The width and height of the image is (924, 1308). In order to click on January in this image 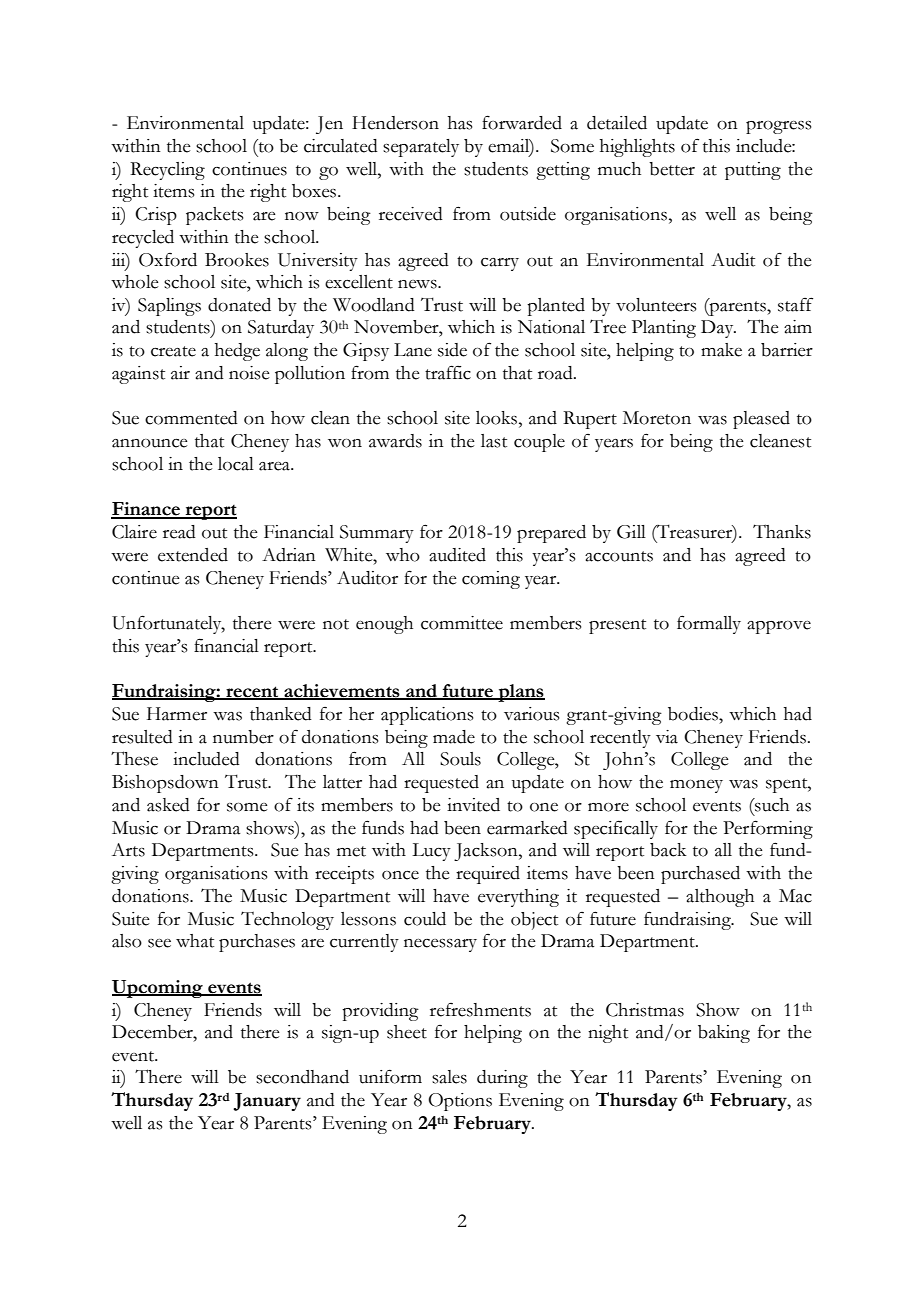, I will do `click(267, 1102)`.
